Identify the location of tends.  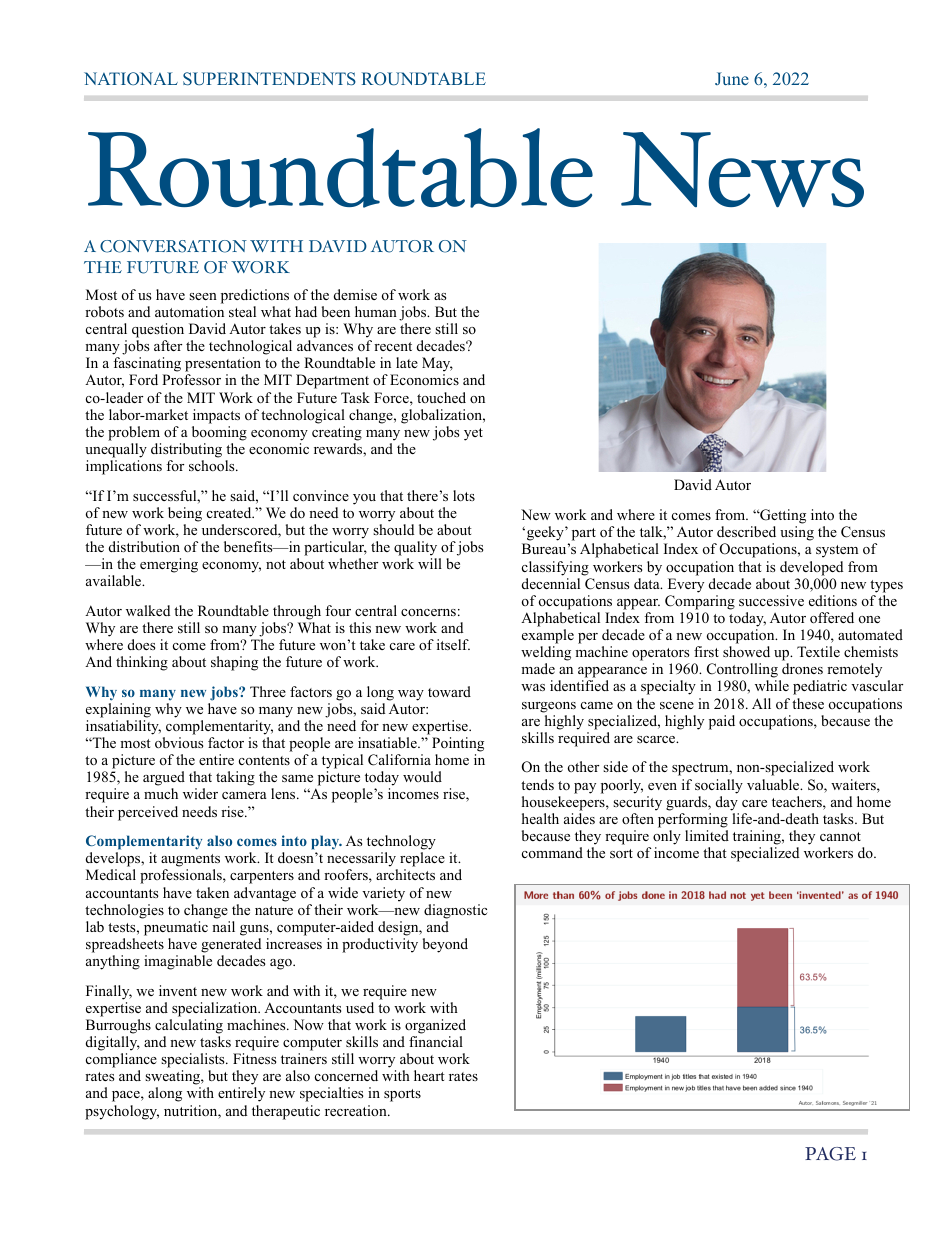
(537, 784).
